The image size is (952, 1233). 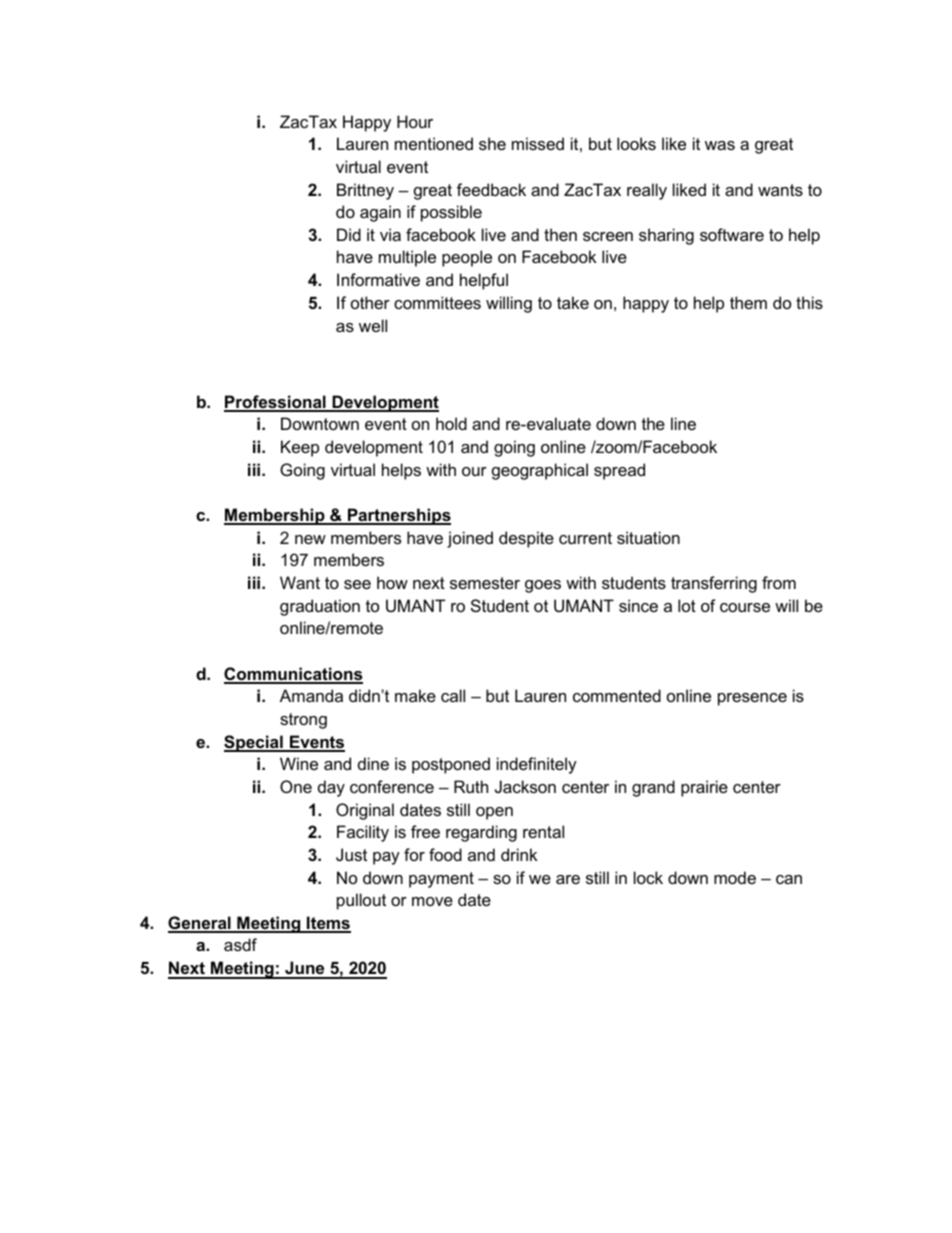 I want to click on semester, so click(x=485, y=583).
